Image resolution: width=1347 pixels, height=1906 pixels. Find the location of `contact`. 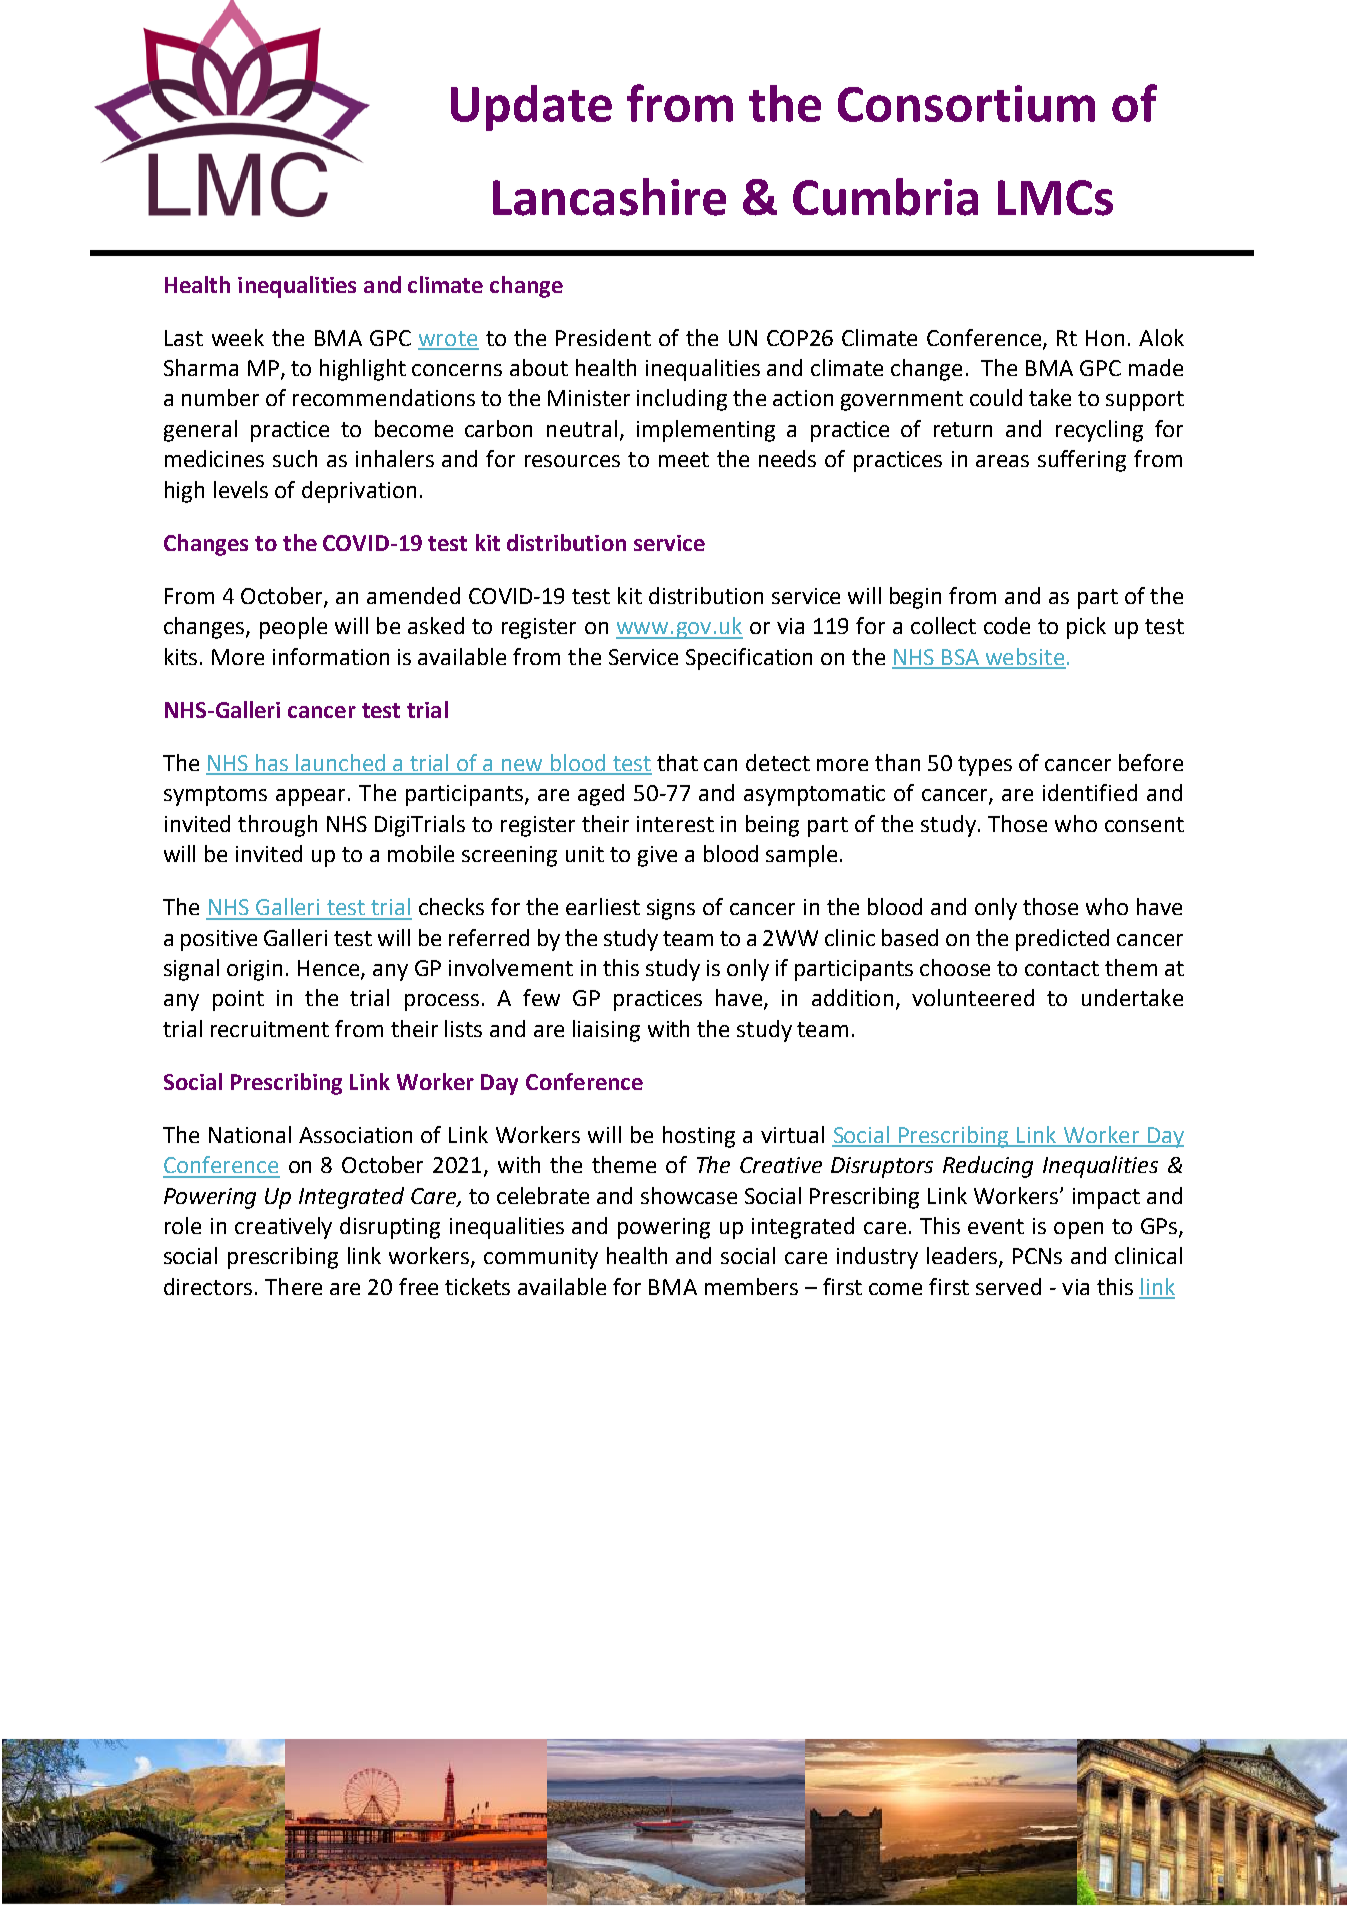

contact is located at coordinates (1062, 968).
